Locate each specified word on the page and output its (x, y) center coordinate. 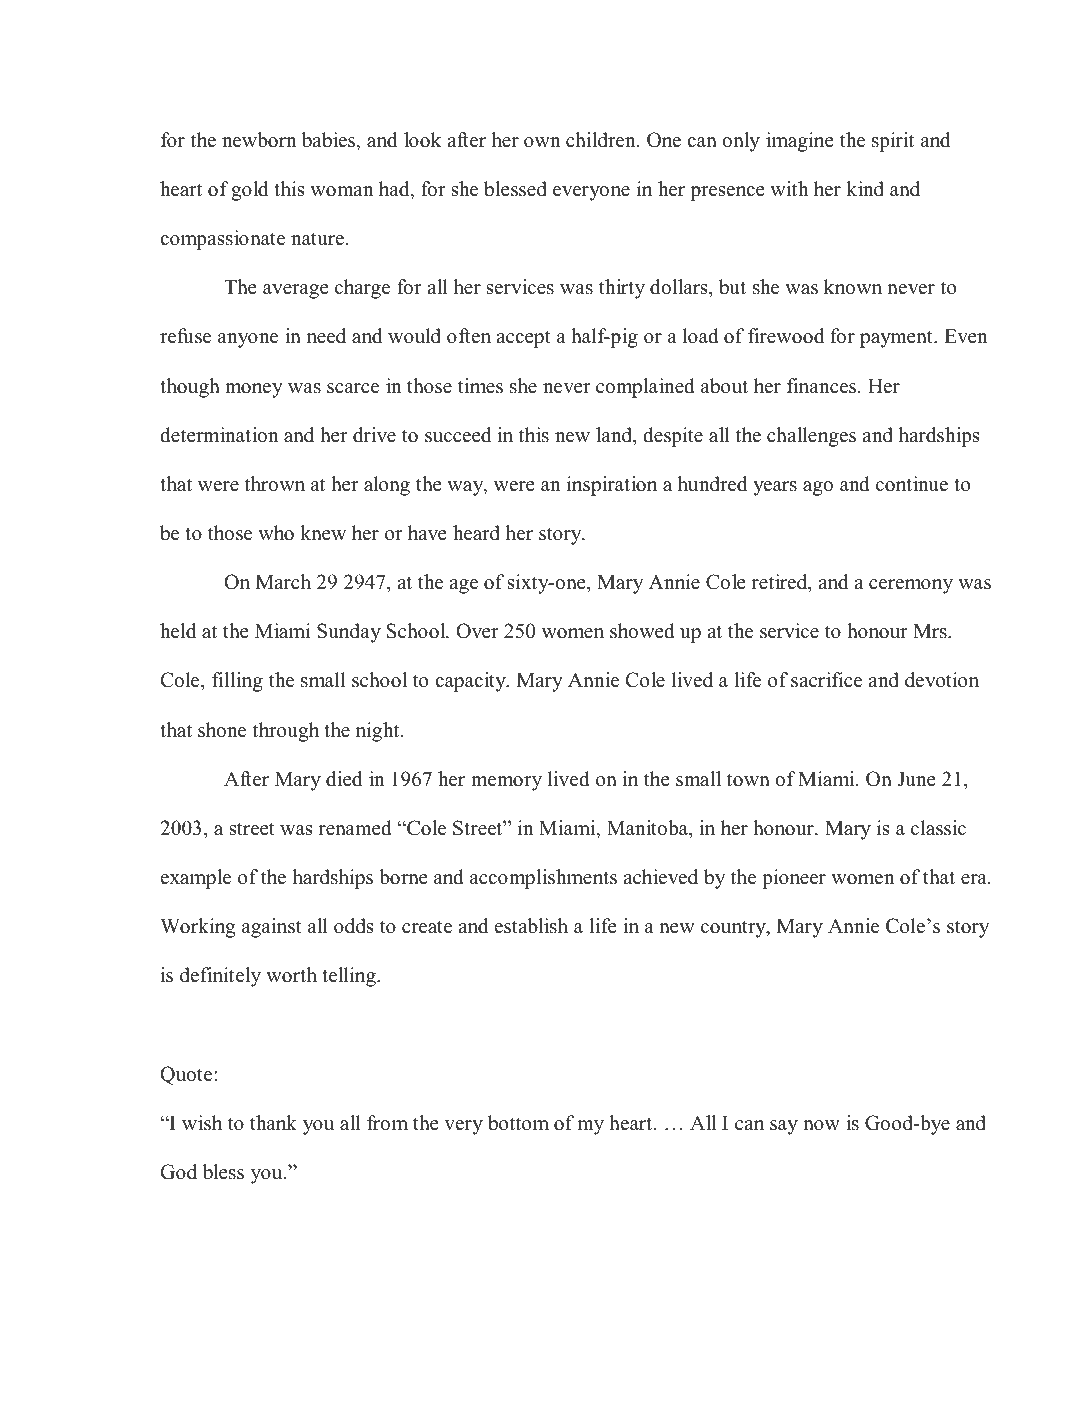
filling (237, 682)
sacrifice (826, 680)
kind (865, 189)
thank (273, 1122)
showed (642, 631)
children (602, 140)
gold (249, 191)
